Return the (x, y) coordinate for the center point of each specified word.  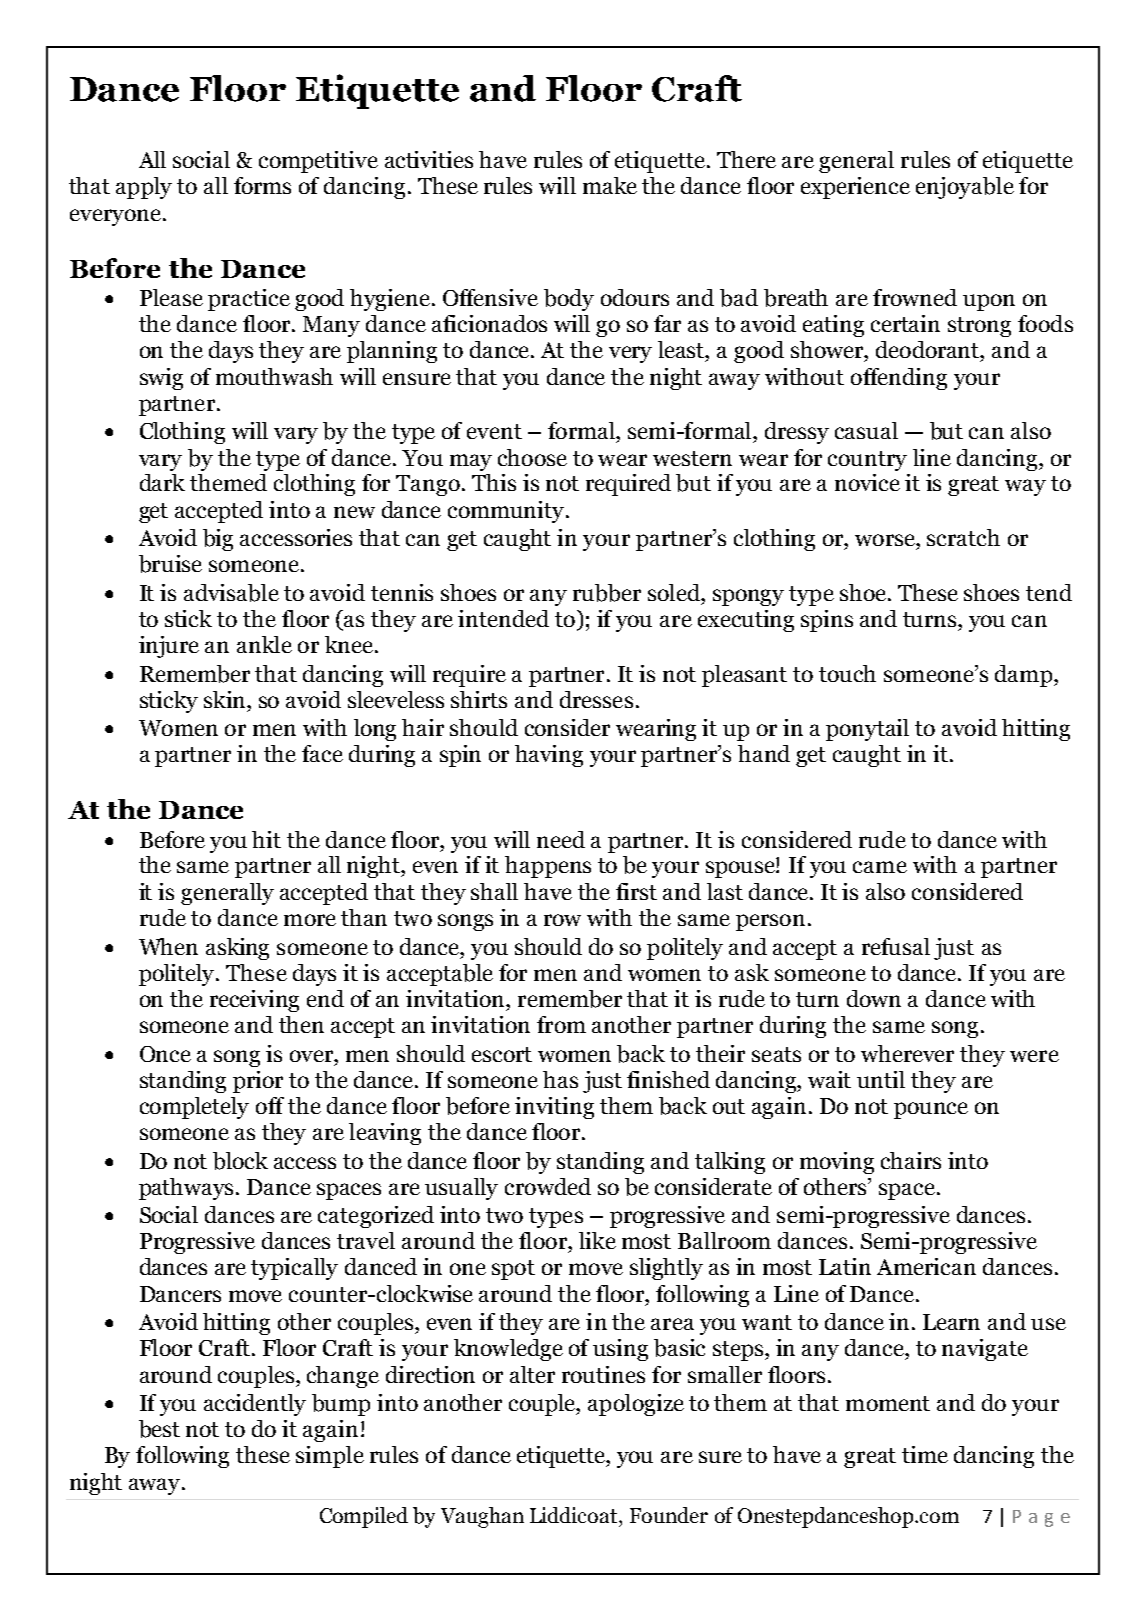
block (240, 1161)
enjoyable (965, 188)
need (561, 839)
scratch (963, 537)
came (880, 867)
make (610, 185)
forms (262, 185)
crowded (548, 1186)
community (506, 512)
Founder (669, 1515)
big (218, 540)
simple (330, 1457)
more (310, 920)
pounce (931, 1110)
